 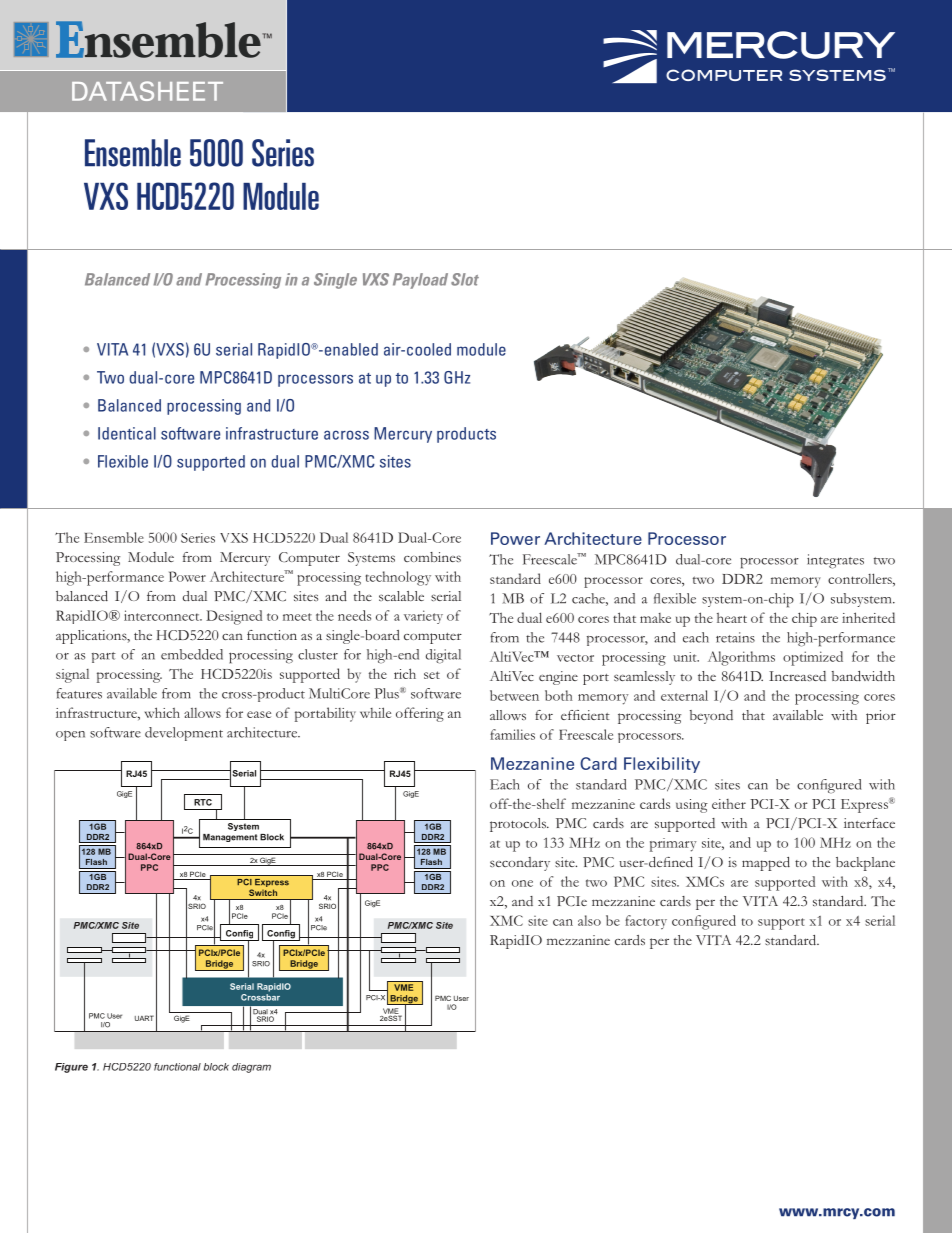 I want to click on families, so click(x=512, y=734).
